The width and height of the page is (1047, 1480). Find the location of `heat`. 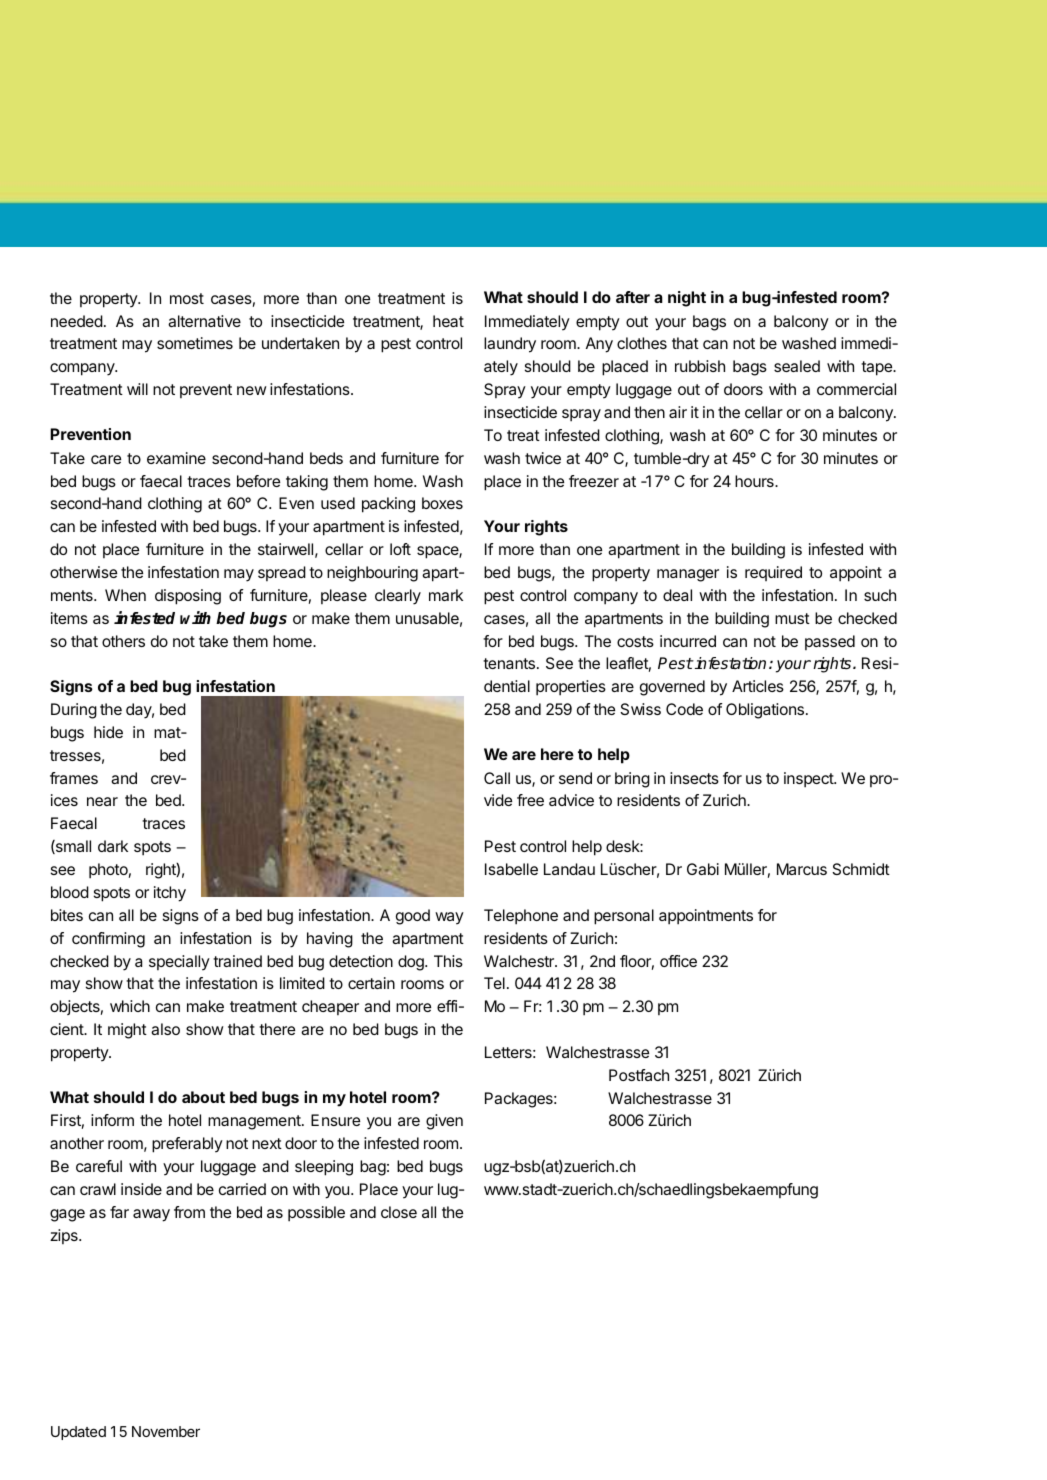

heat is located at coordinates (448, 321).
